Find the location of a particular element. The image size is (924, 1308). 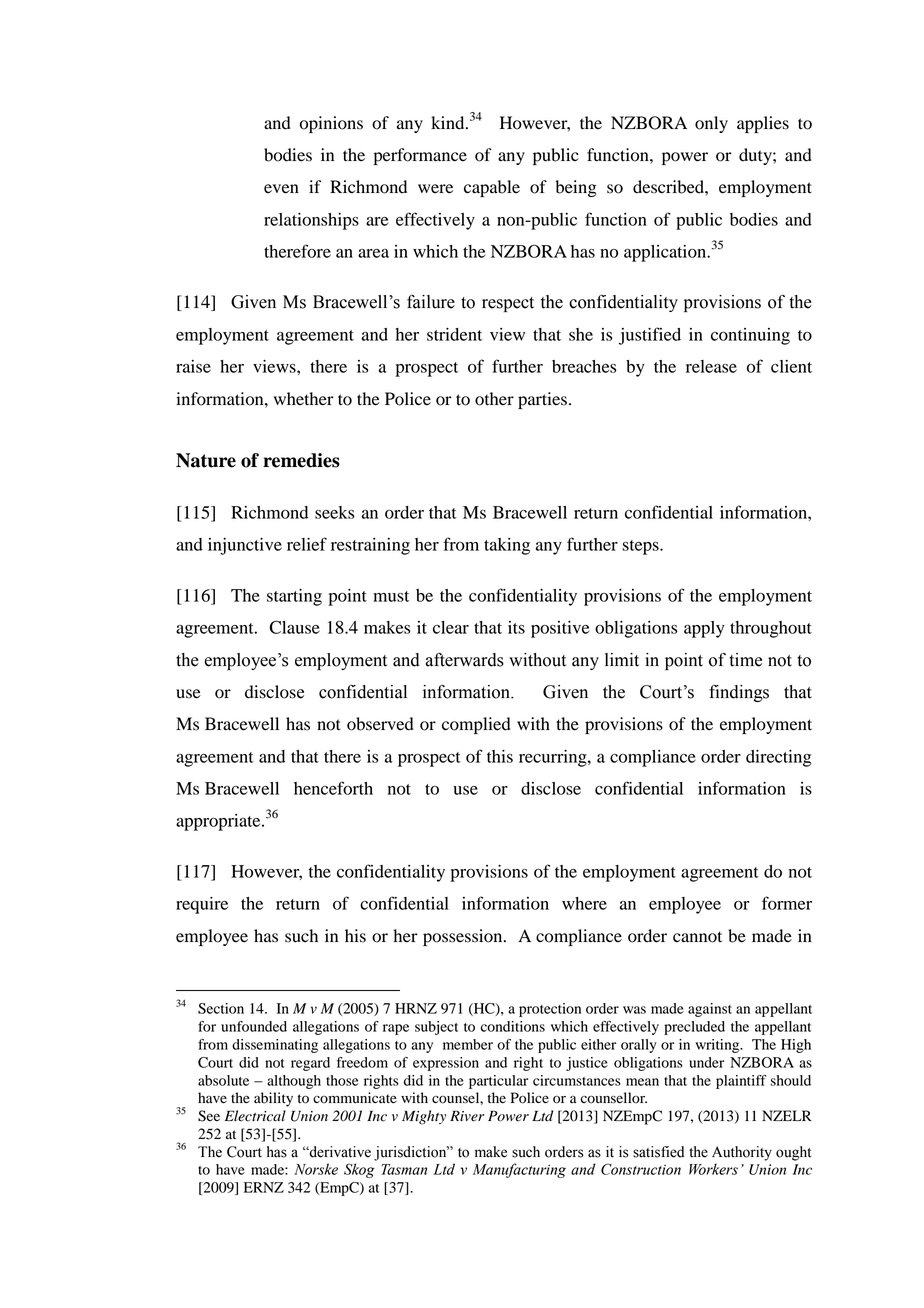

Clause is located at coordinates (294, 627).
